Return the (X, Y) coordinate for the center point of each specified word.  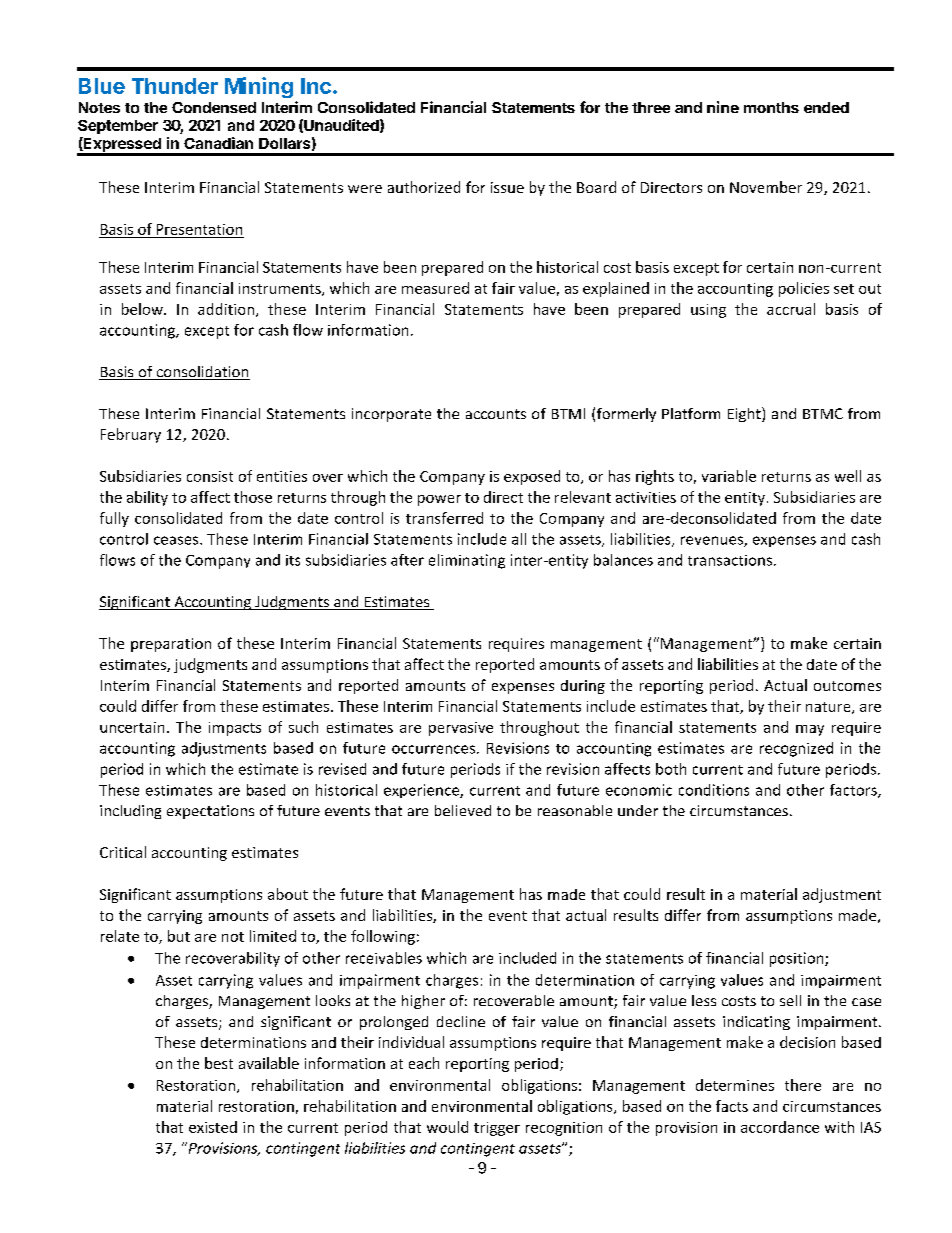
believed (463, 810)
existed (213, 1127)
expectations (210, 812)
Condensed (214, 107)
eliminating (467, 561)
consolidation (202, 373)
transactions (730, 560)
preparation (171, 645)
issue (507, 187)
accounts (496, 414)
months (771, 107)
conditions (714, 790)
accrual (791, 309)
